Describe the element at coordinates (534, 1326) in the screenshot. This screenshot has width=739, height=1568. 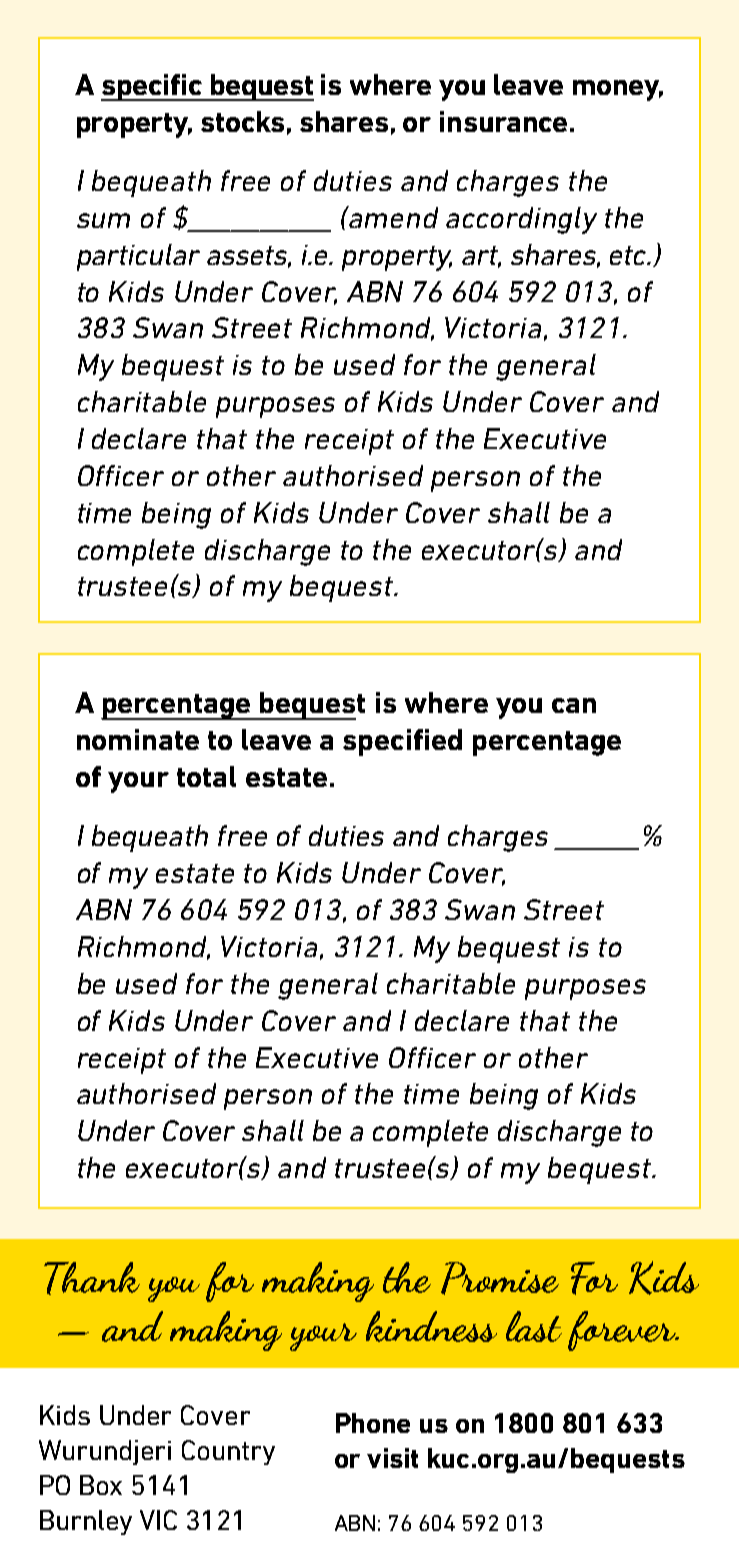
I see `last` at that location.
